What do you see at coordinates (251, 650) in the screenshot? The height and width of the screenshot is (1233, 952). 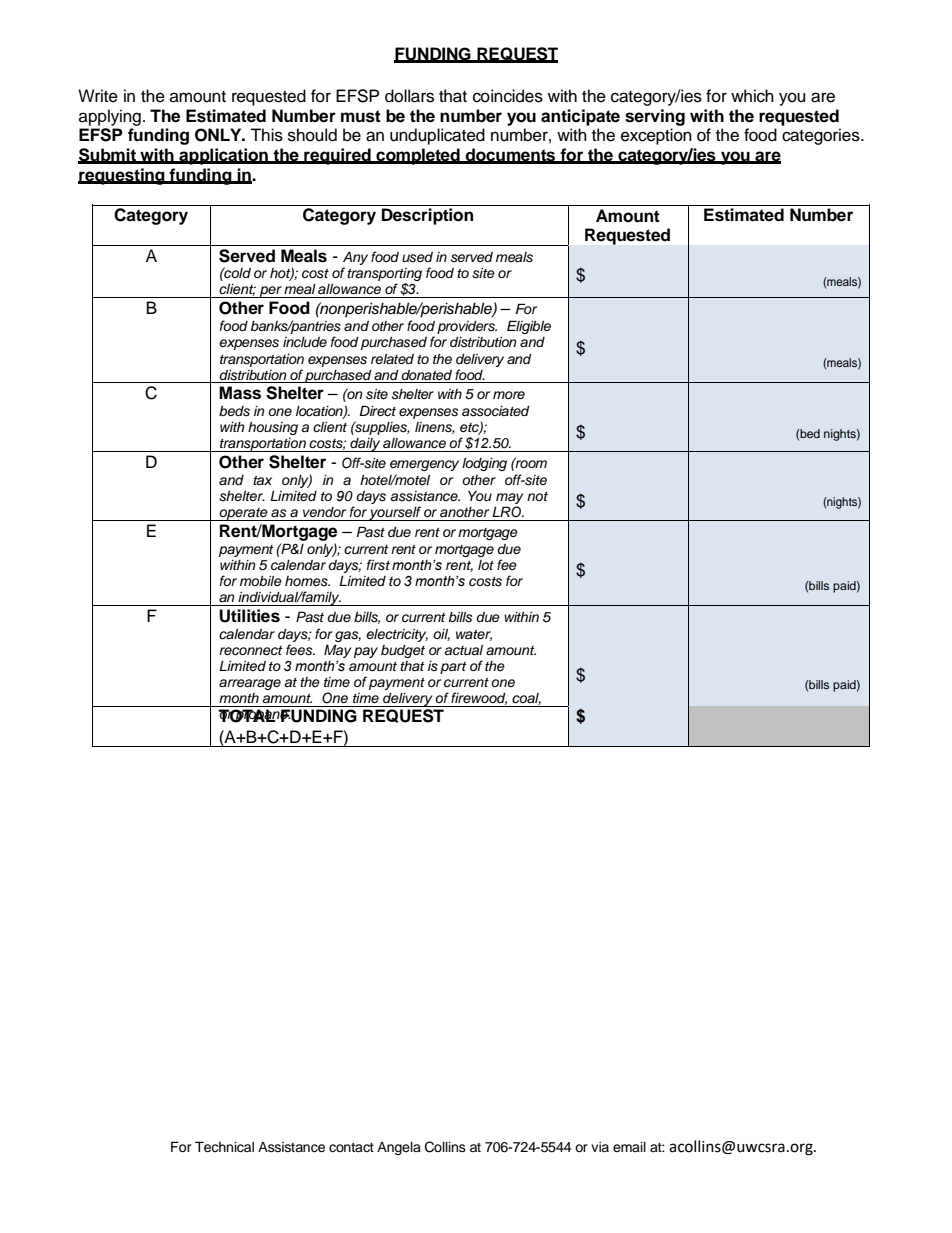 I see `reconnect` at bounding box center [251, 650].
